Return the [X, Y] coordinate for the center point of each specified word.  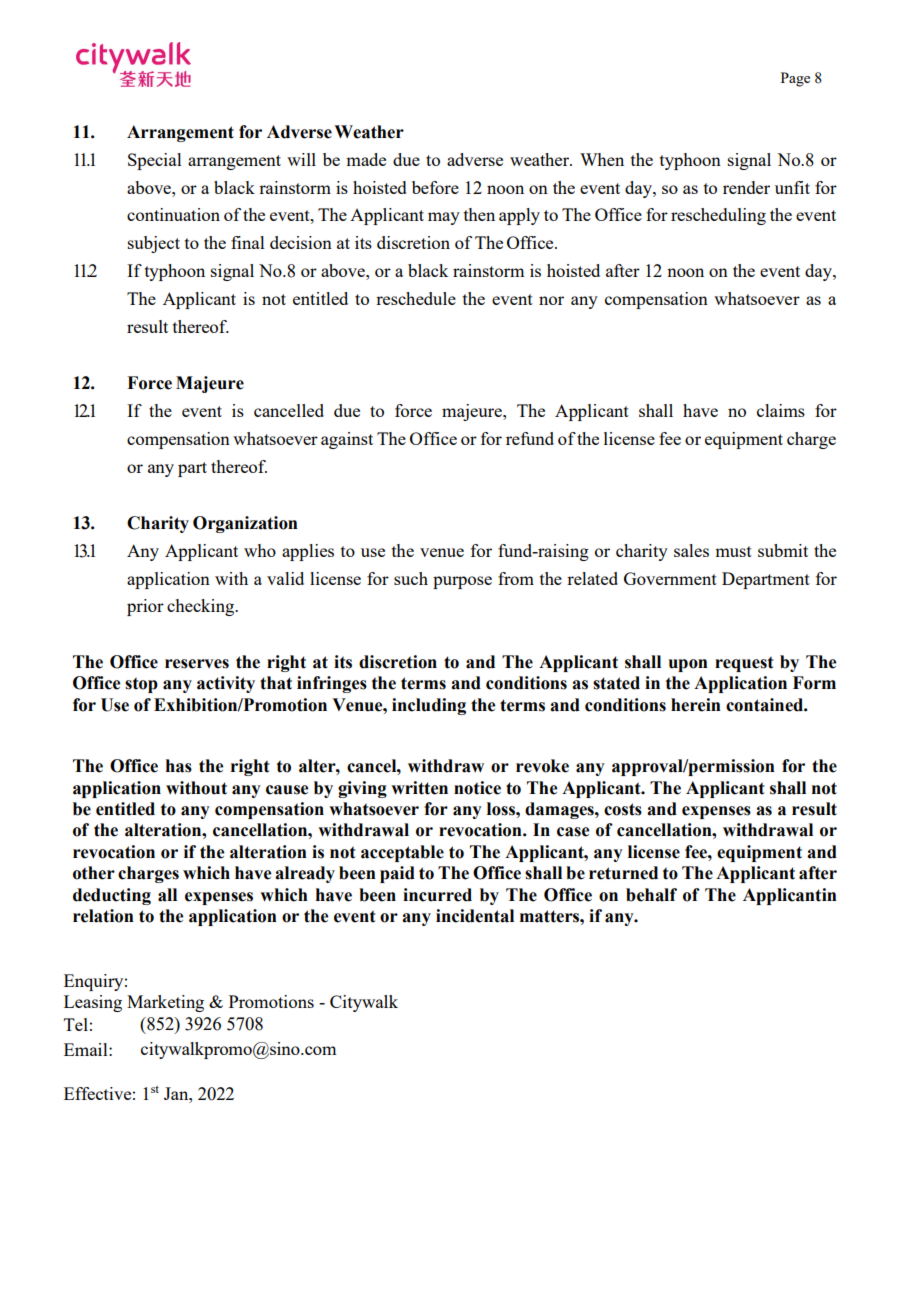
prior [145, 607]
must [733, 551]
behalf [651, 895]
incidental [475, 916]
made [366, 159]
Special [155, 161]
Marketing [165, 1003]
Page [795, 79]
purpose [462, 582]
